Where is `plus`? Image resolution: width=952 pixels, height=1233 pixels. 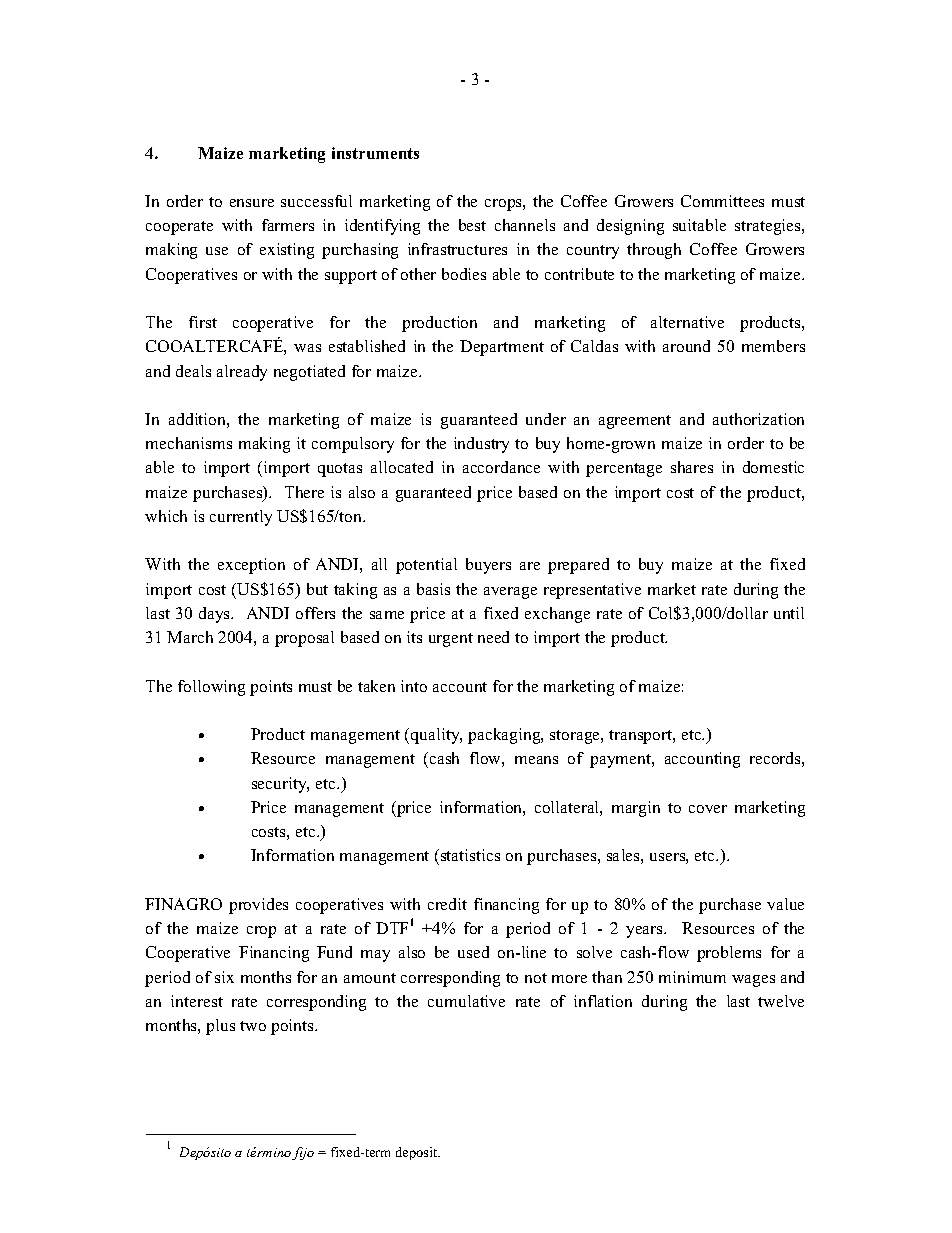 plus is located at coordinates (220, 1027).
